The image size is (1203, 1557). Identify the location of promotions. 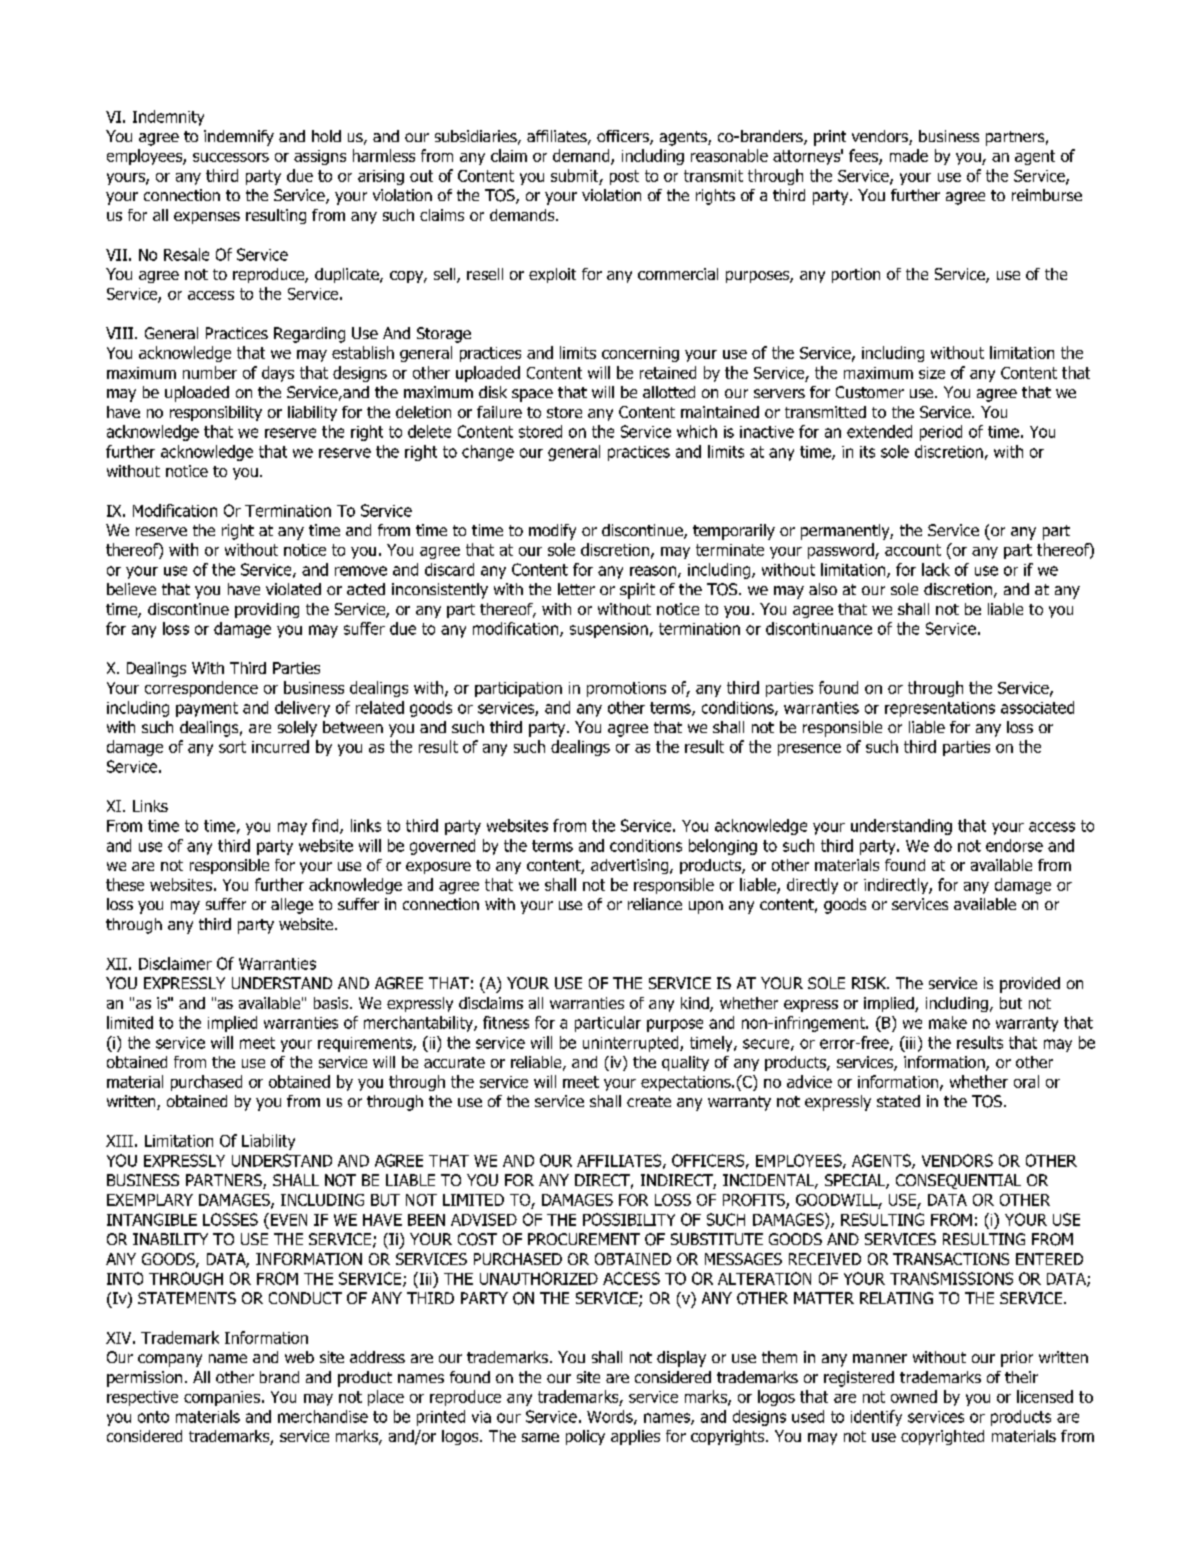
(626, 689).
